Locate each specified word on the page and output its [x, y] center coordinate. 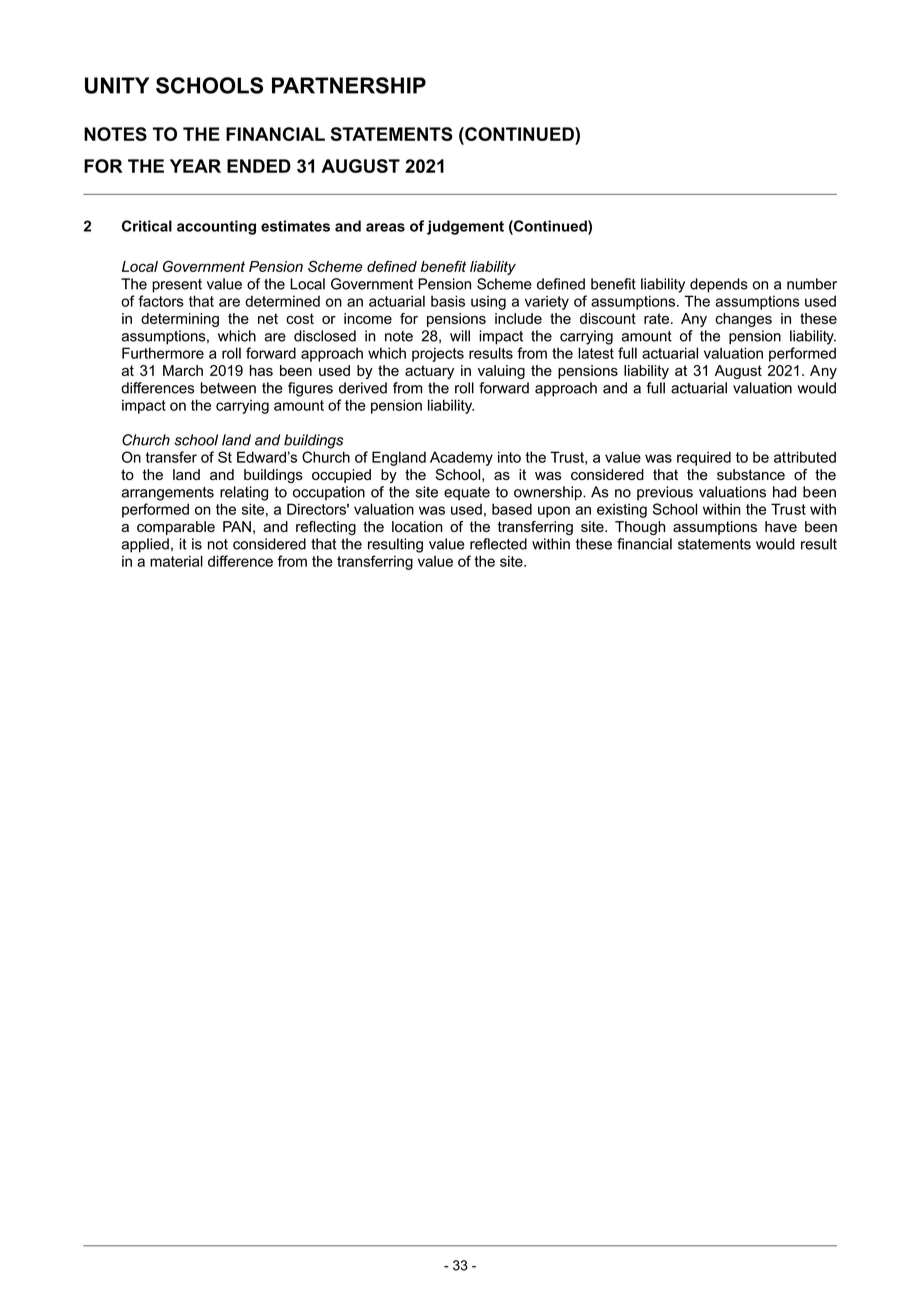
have [781, 526]
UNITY [117, 85]
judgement [465, 227]
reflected [498, 544]
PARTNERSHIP [349, 85]
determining [180, 320]
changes [743, 320]
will [460, 336]
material [176, 561]
